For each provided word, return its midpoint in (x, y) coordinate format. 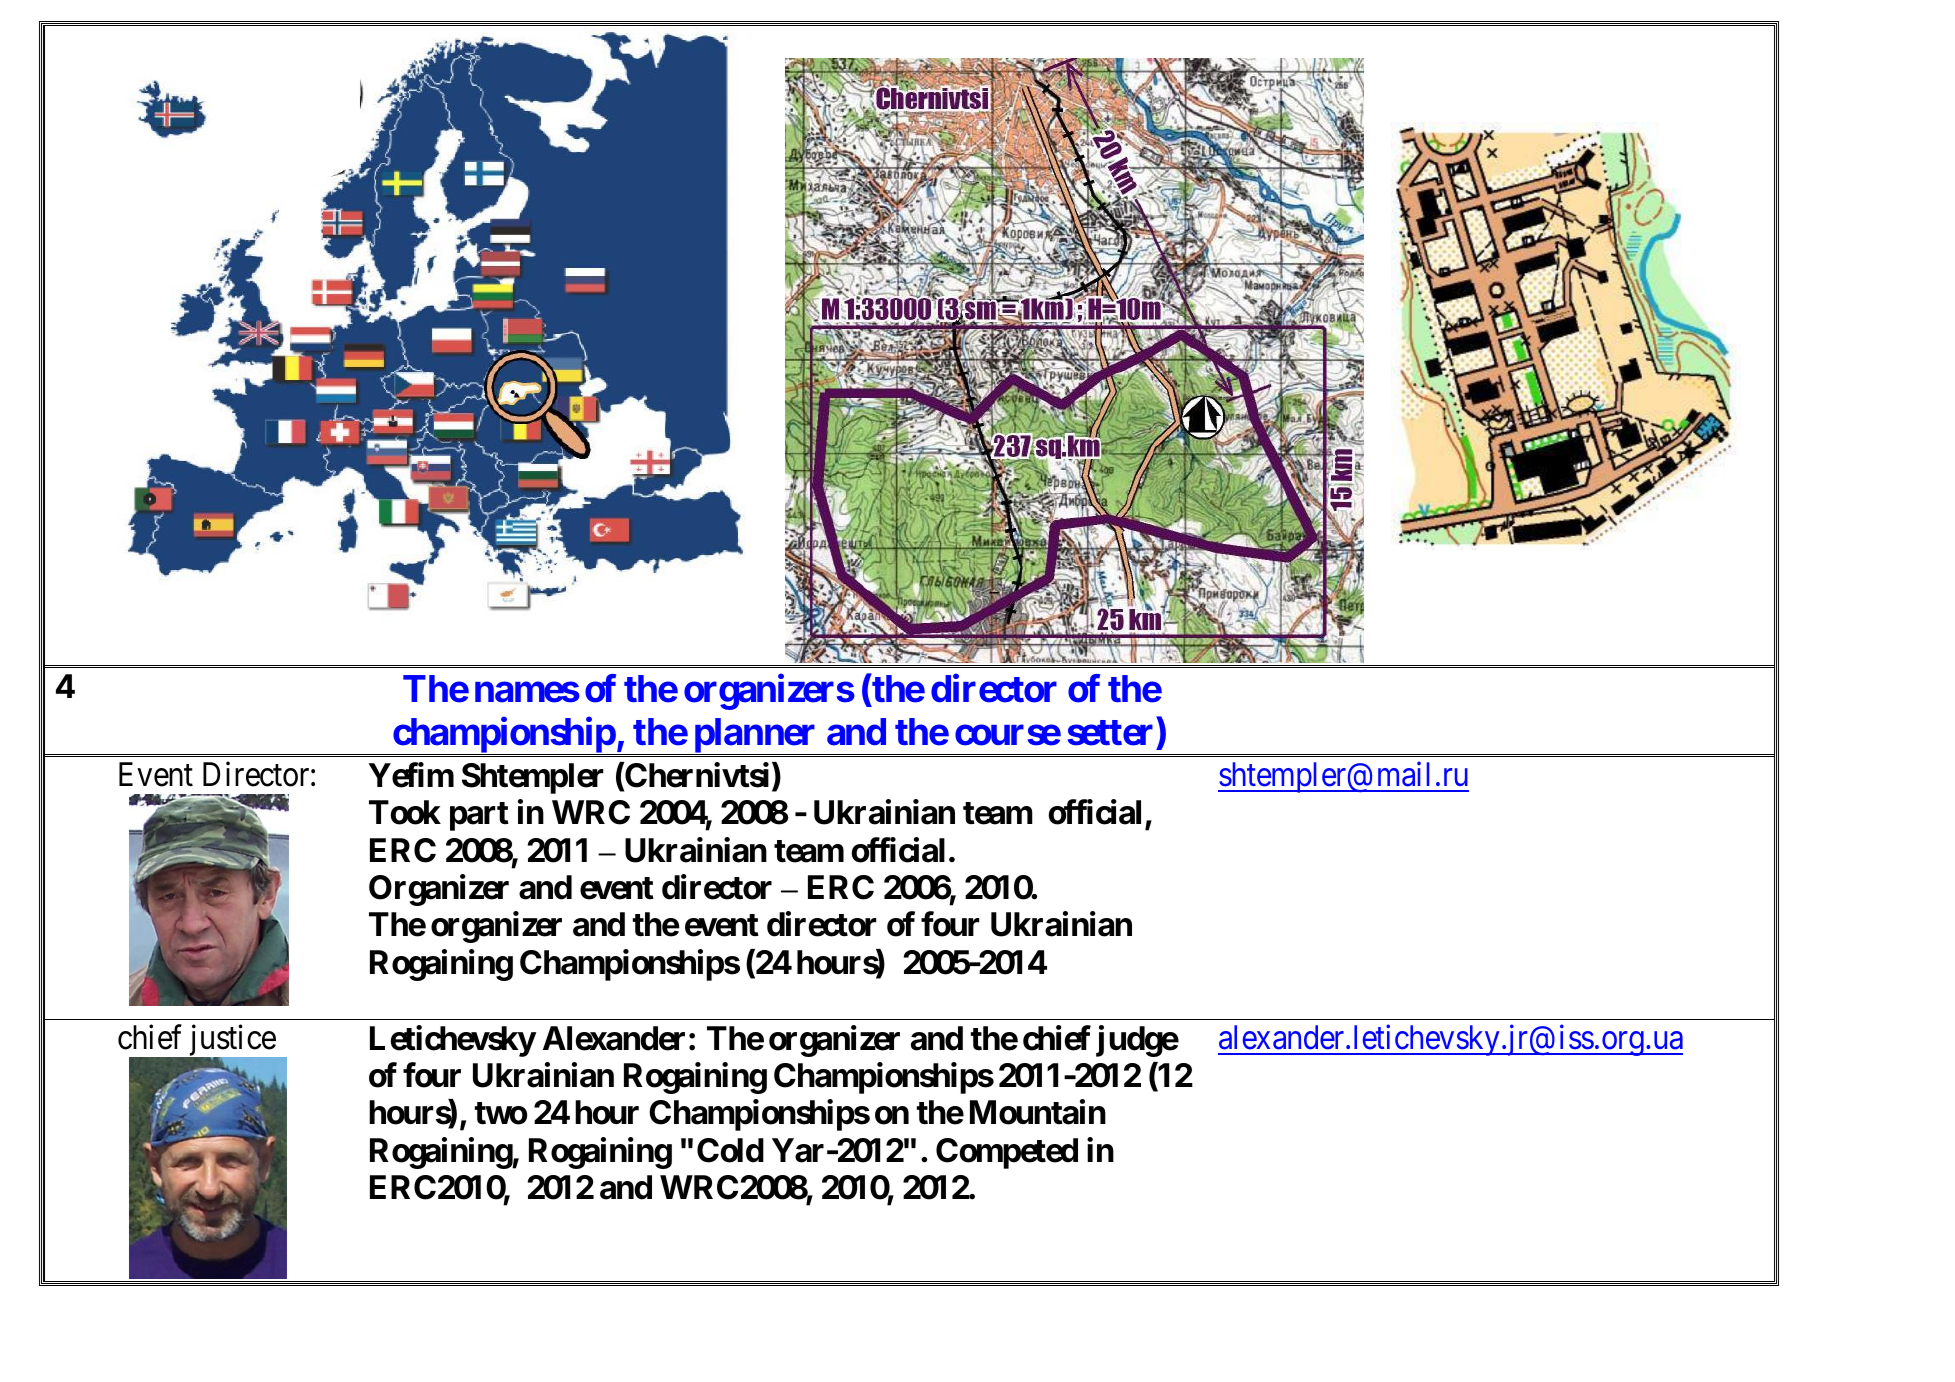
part (479, 816)
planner (755, 736)
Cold (730, 1150)
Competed (1007, 1153)
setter (1110, 733)
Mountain (1038, 1112)
